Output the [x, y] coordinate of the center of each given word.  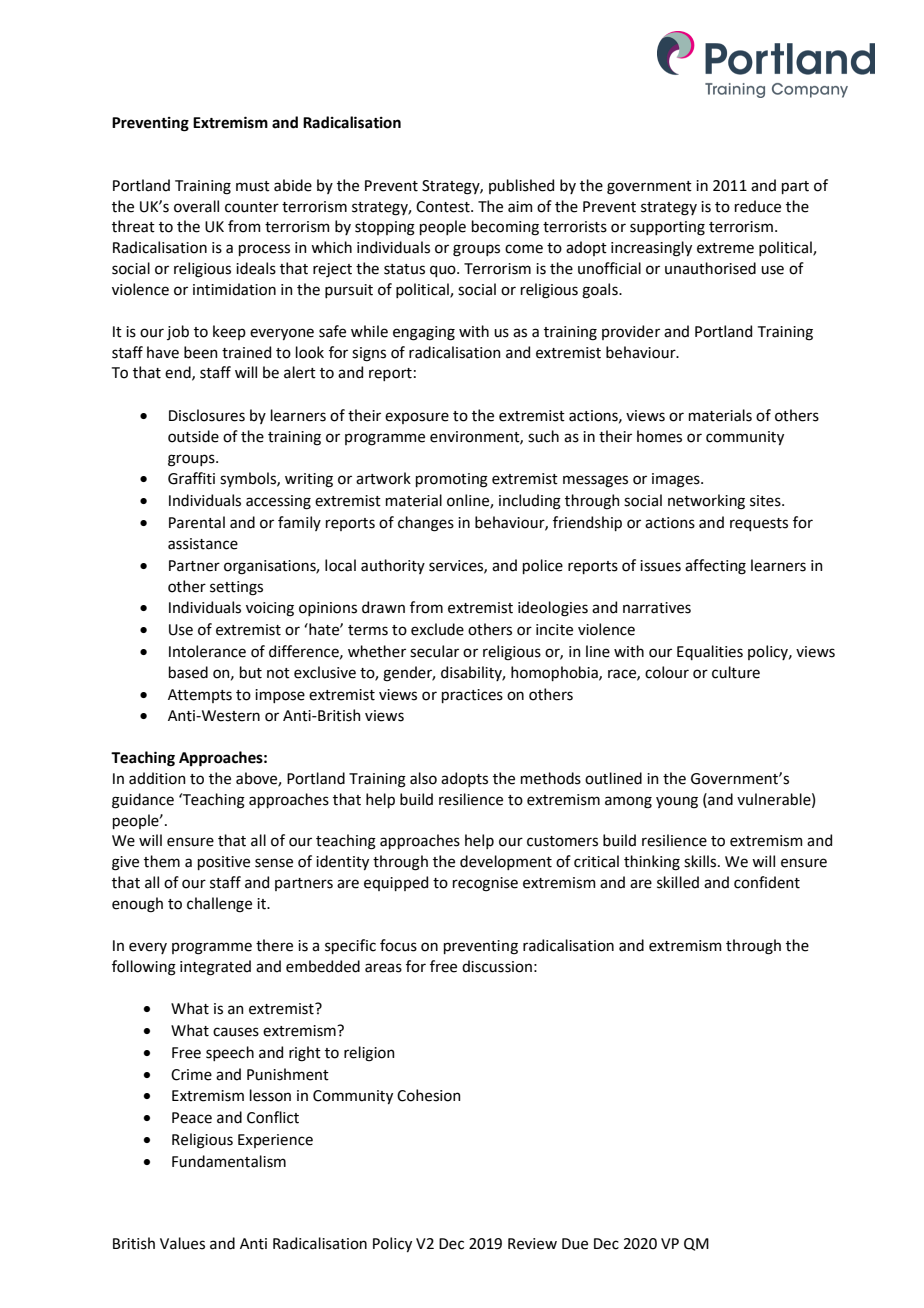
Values [182, 1243]
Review [532, 1244]
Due [575, 1244]
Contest [444, 207]
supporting [667, 228]
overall [196, 206]
